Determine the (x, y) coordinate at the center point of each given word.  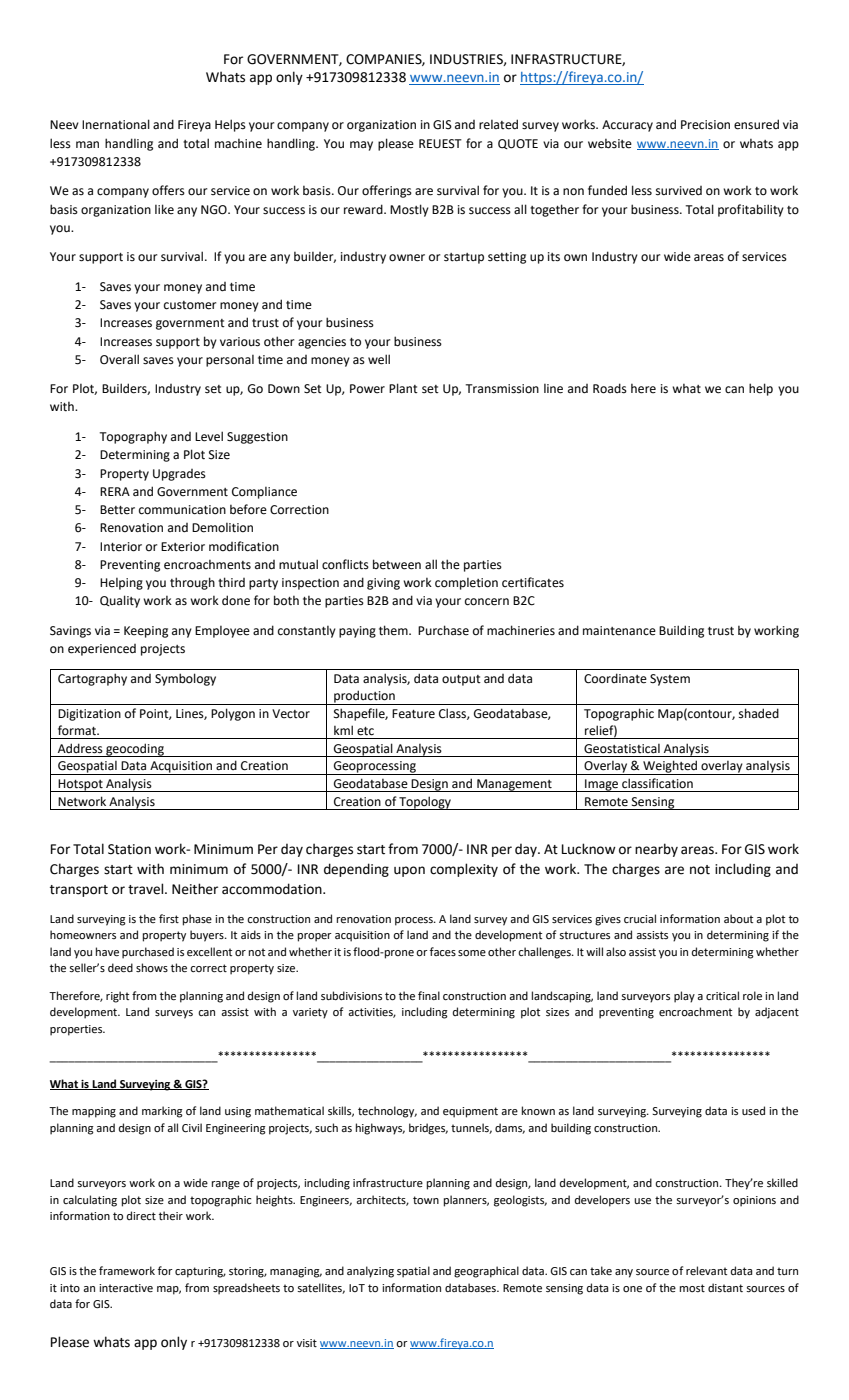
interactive (126, 1288)
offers (168, 190)
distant (725, 1288)
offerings (387, 191)
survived (679, 191)
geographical (486, 1272)
